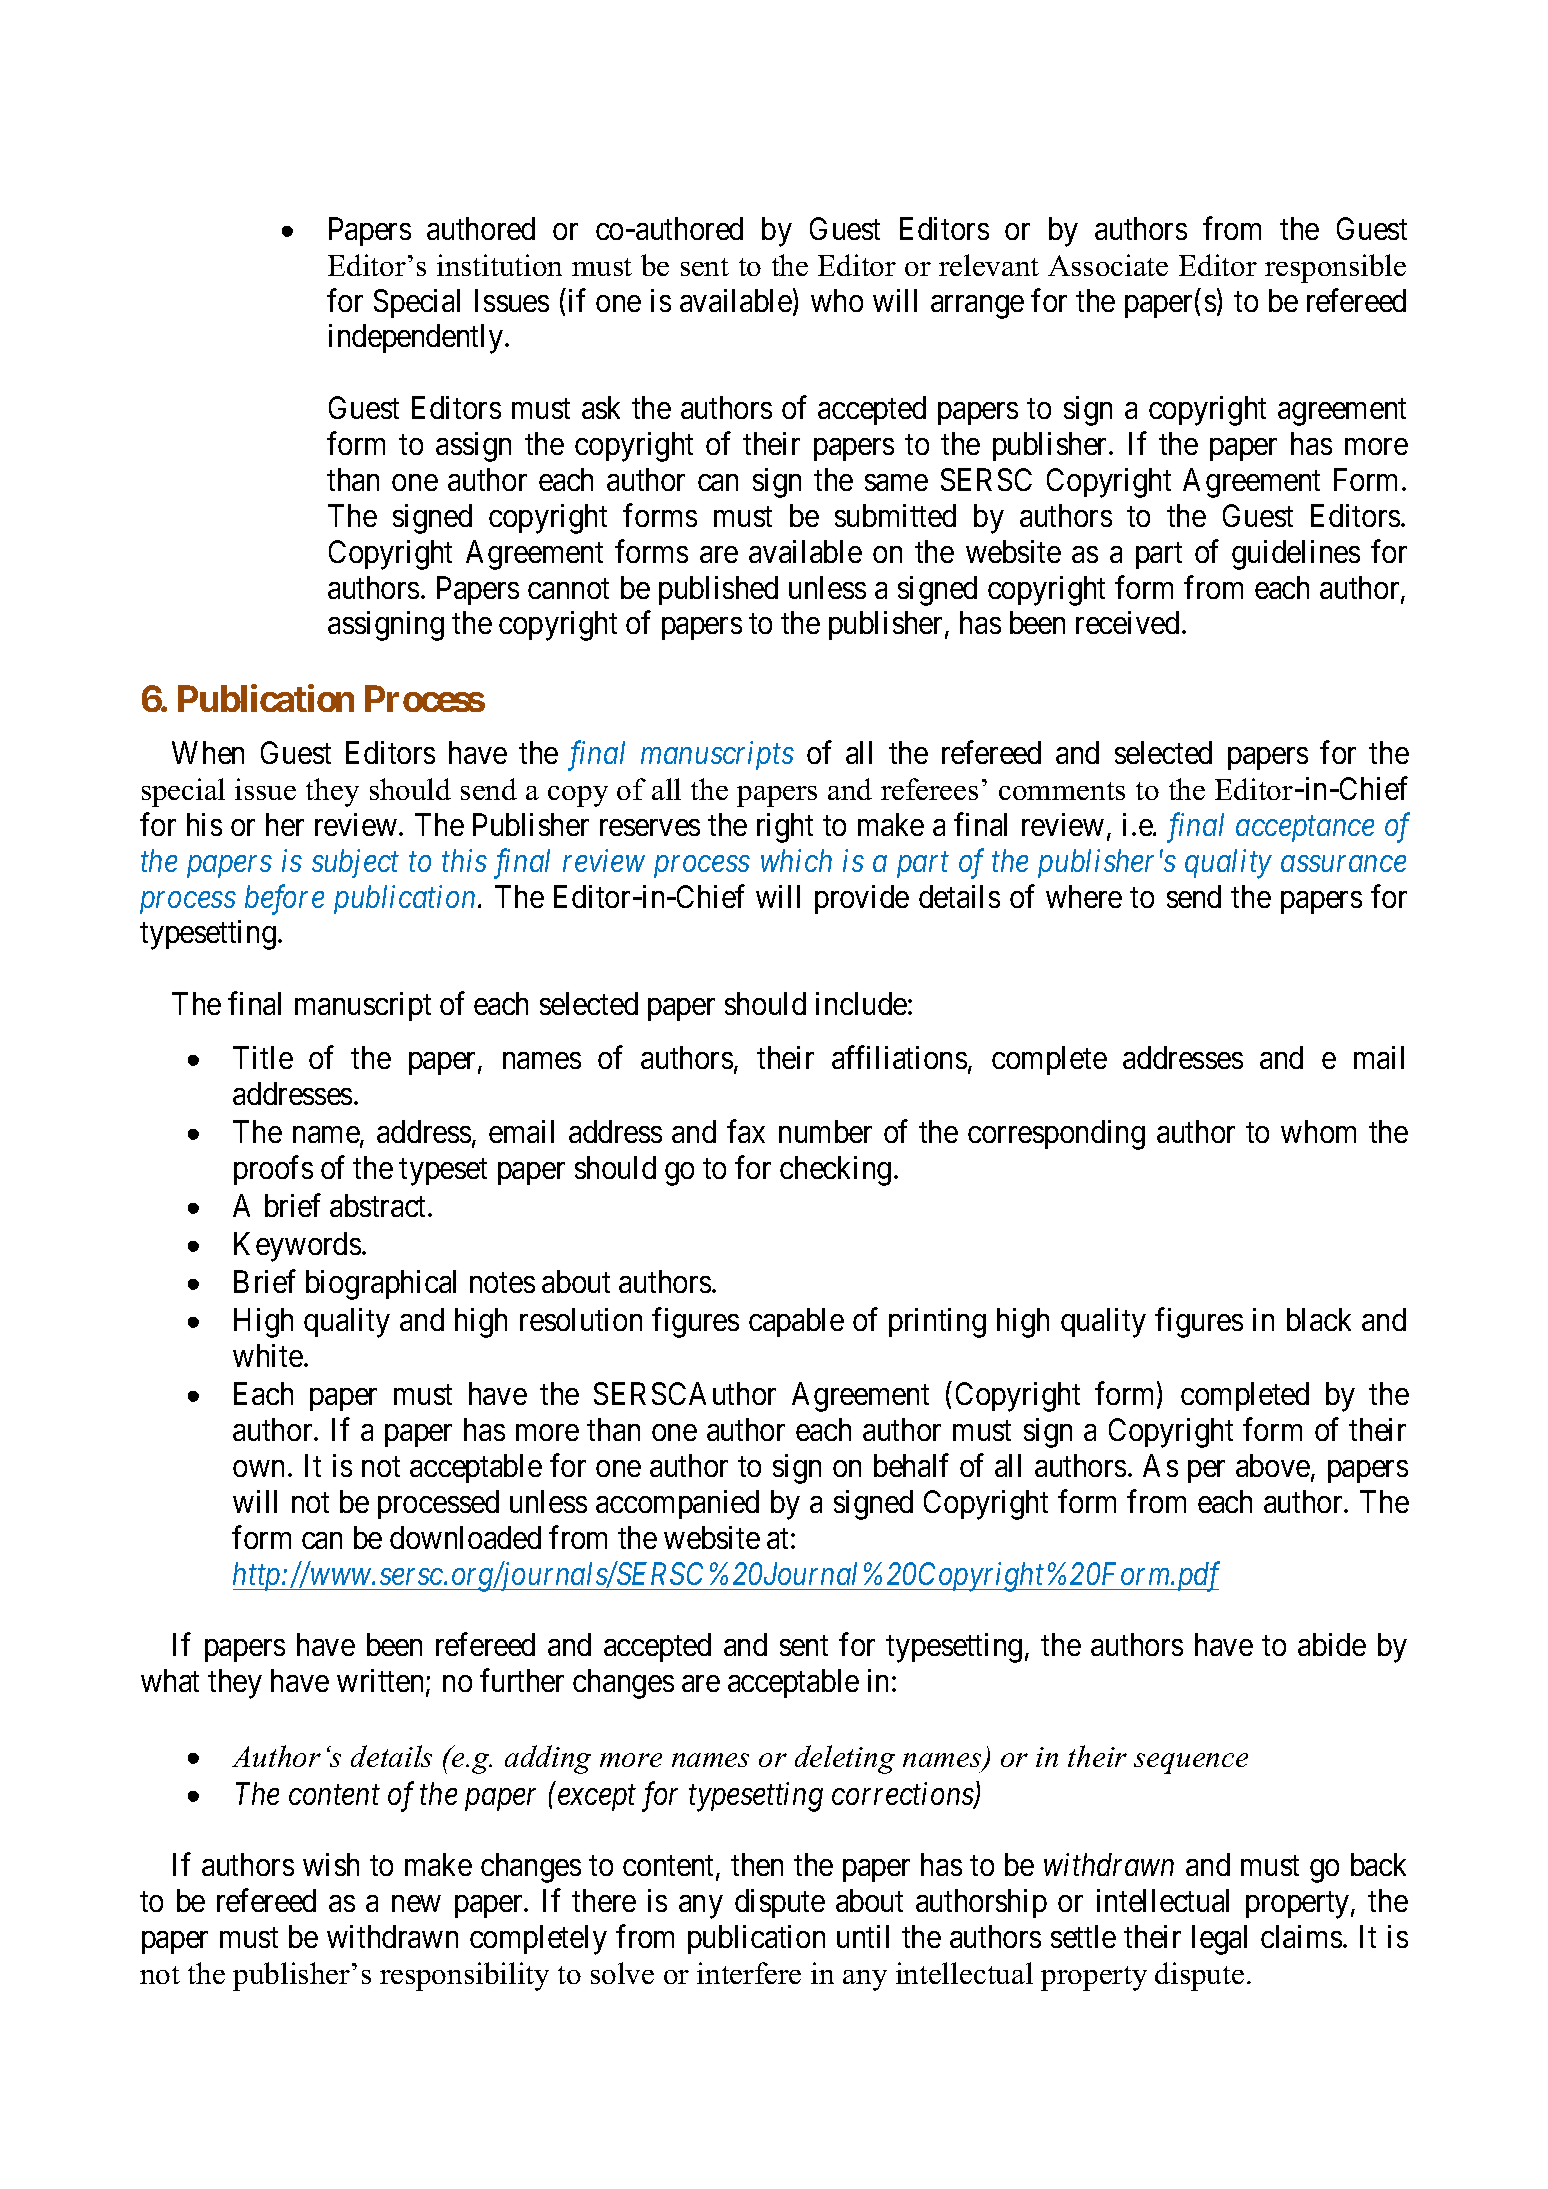 This screenshot has width=1548, height=2189. What do you see at coordinates (796, 860) in the screenshot?
I see `which` at bounding box center [796, 860].
